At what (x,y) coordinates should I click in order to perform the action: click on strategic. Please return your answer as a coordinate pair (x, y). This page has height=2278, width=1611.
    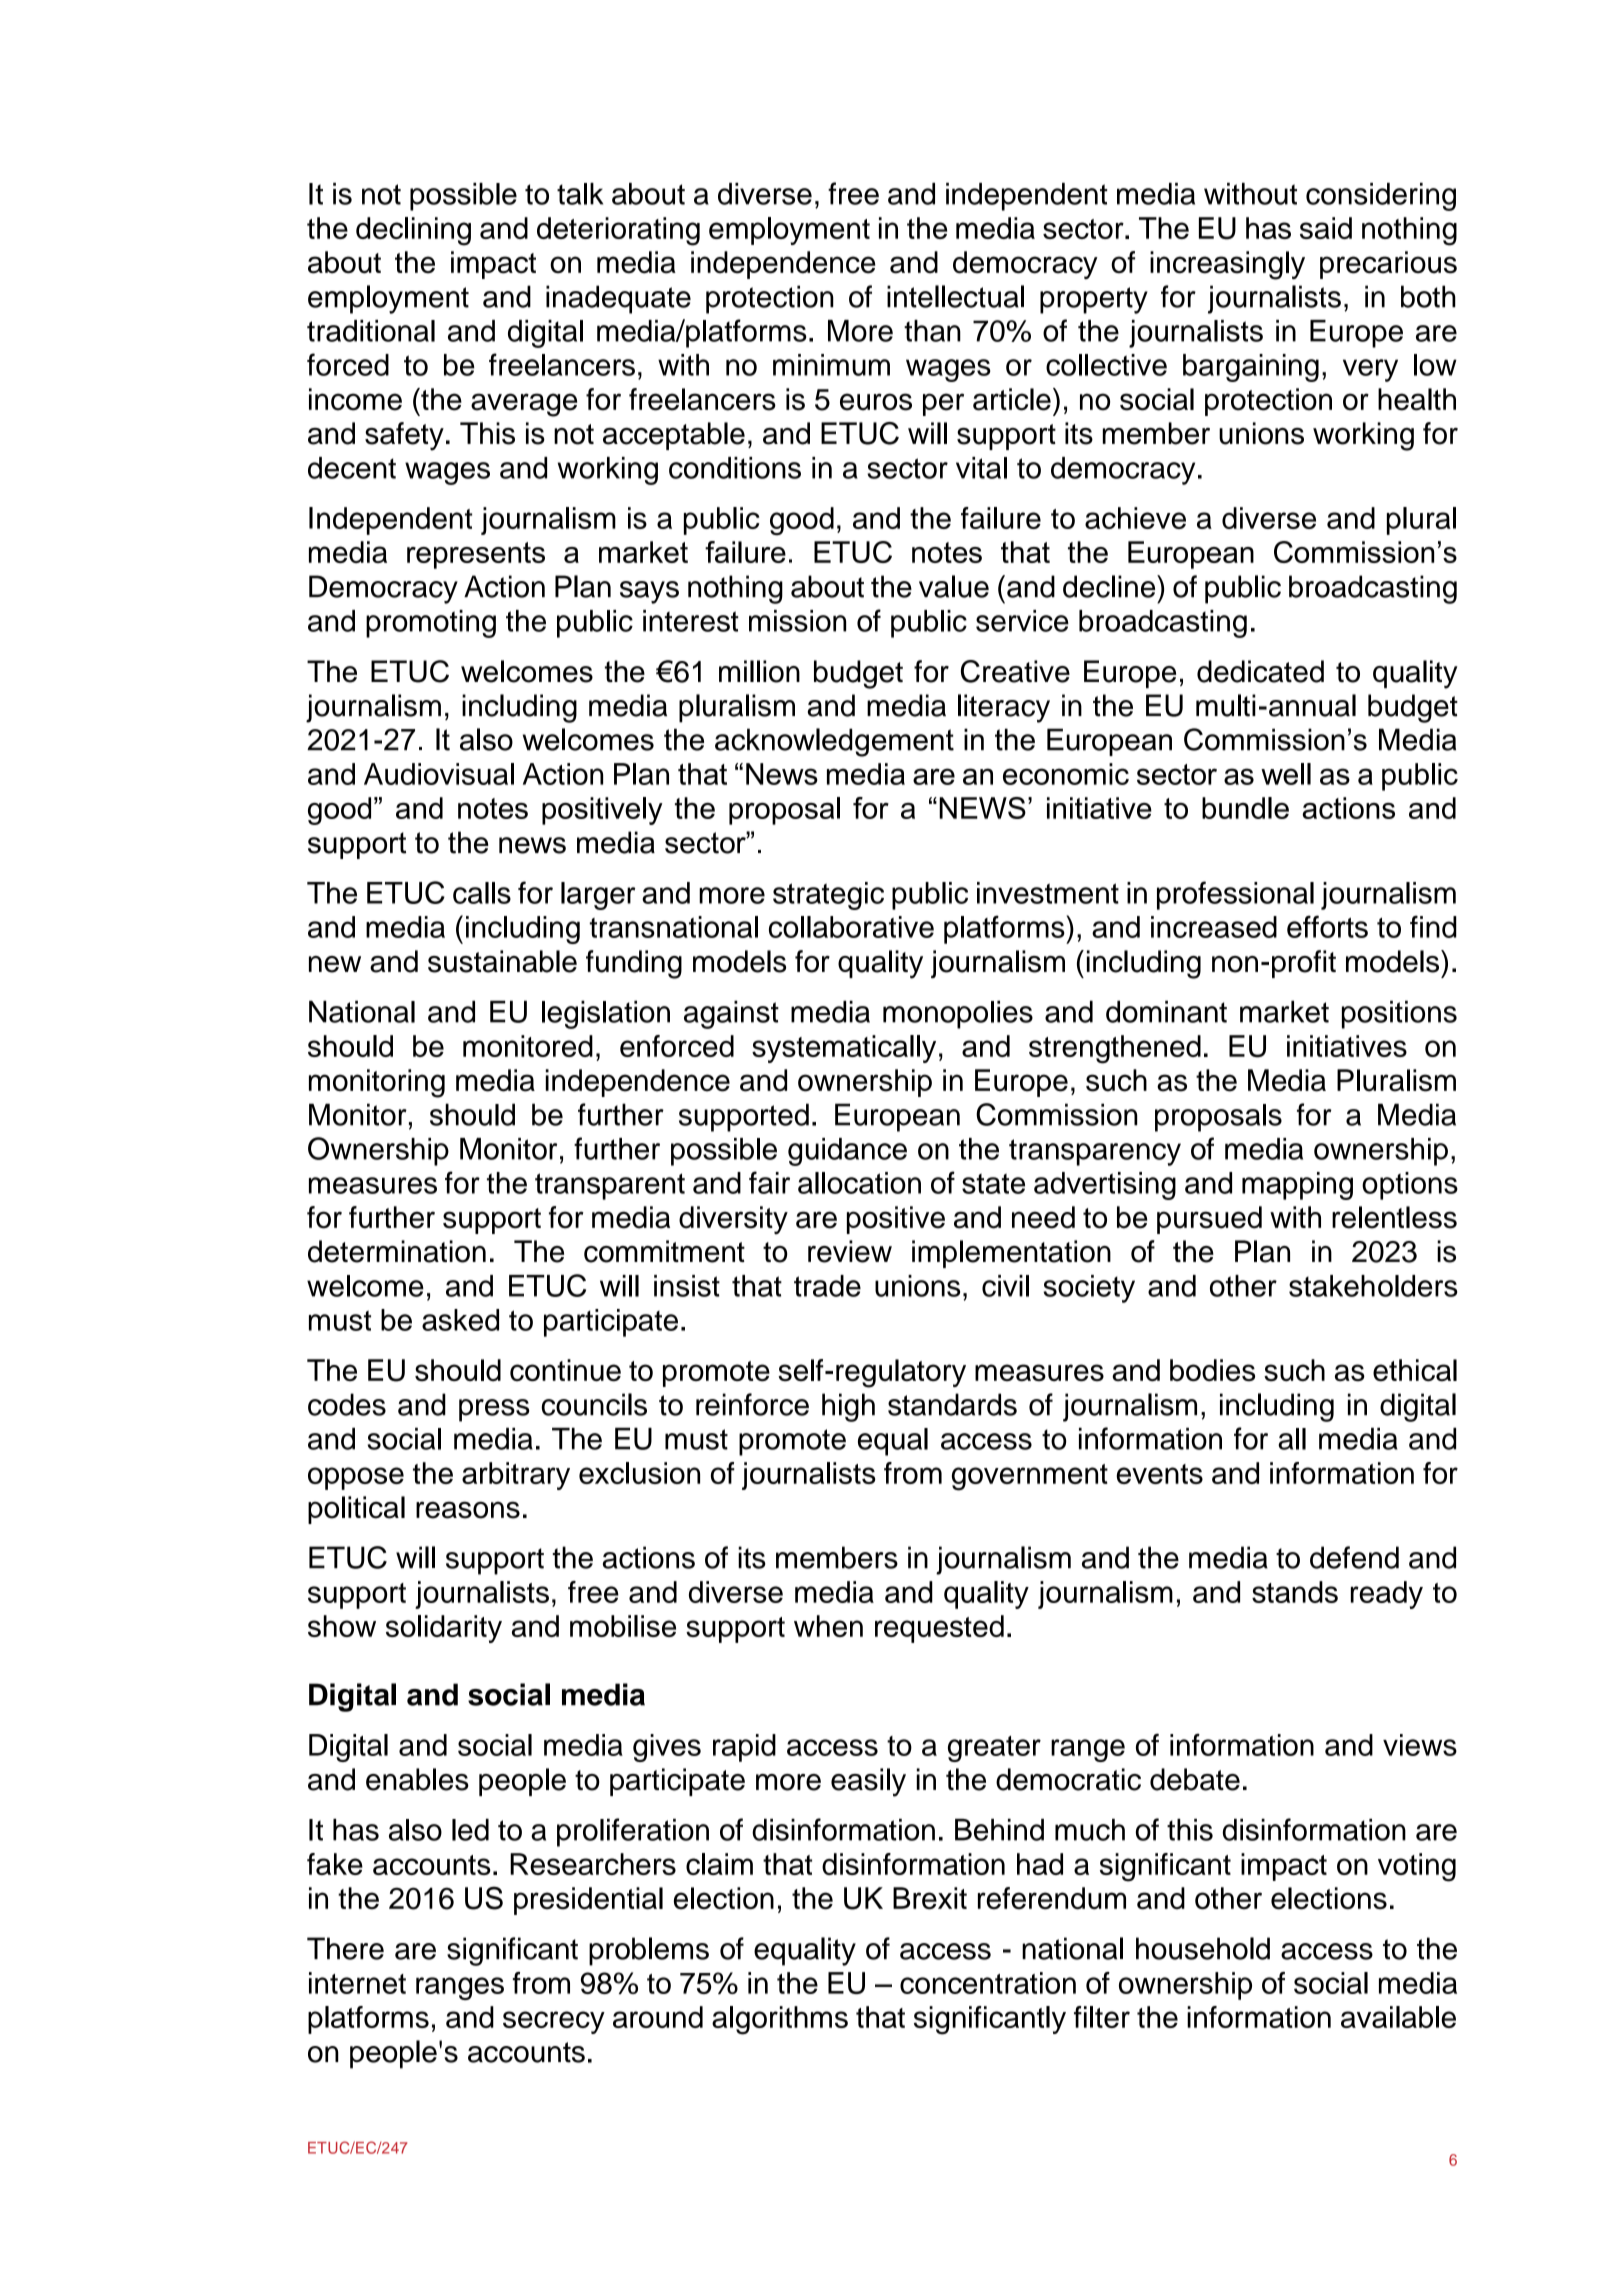
    Looking at the image, I should click on (828, 896).
